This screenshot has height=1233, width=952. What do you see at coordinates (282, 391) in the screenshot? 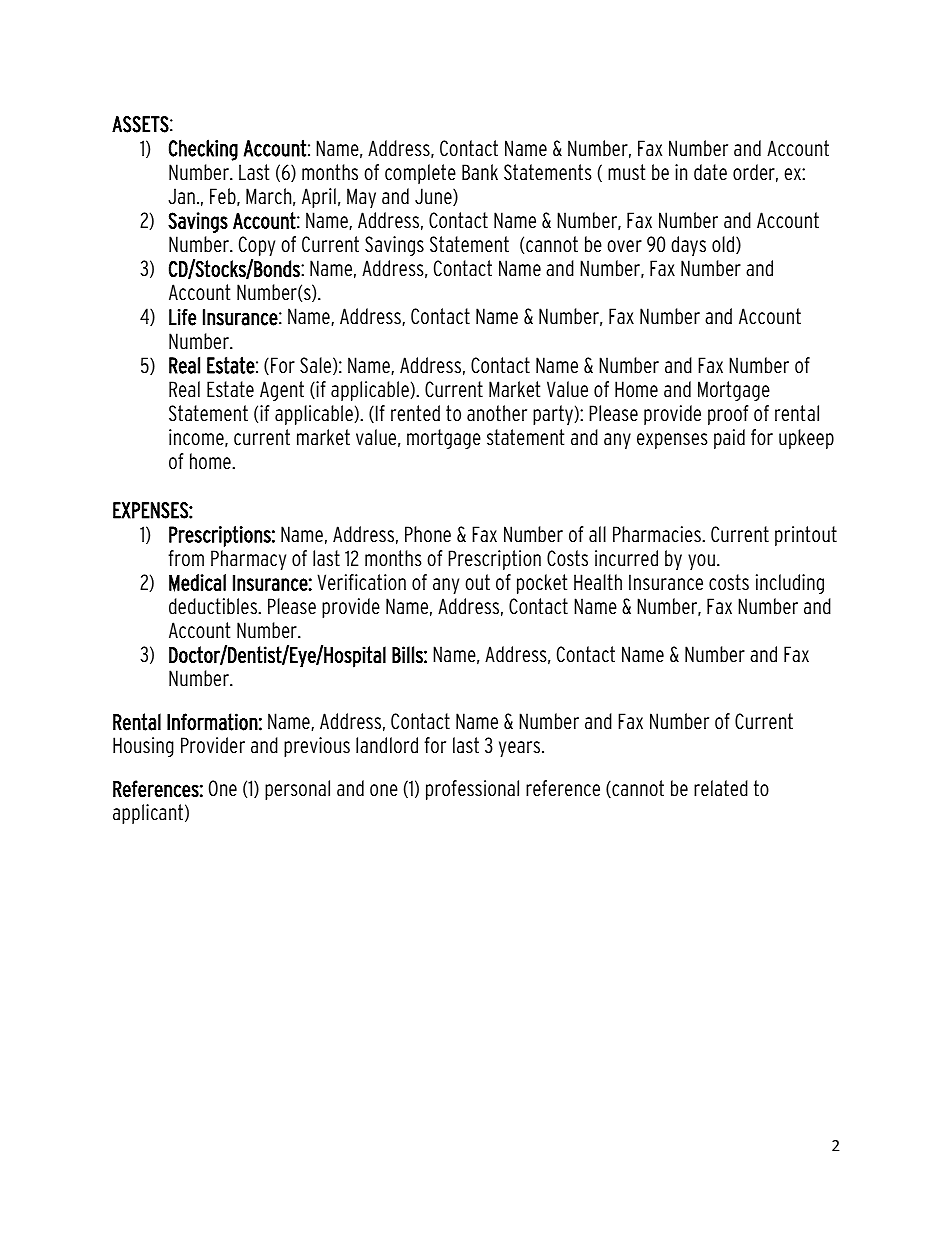
I see `Agent` at bounding box center [282, 391].
